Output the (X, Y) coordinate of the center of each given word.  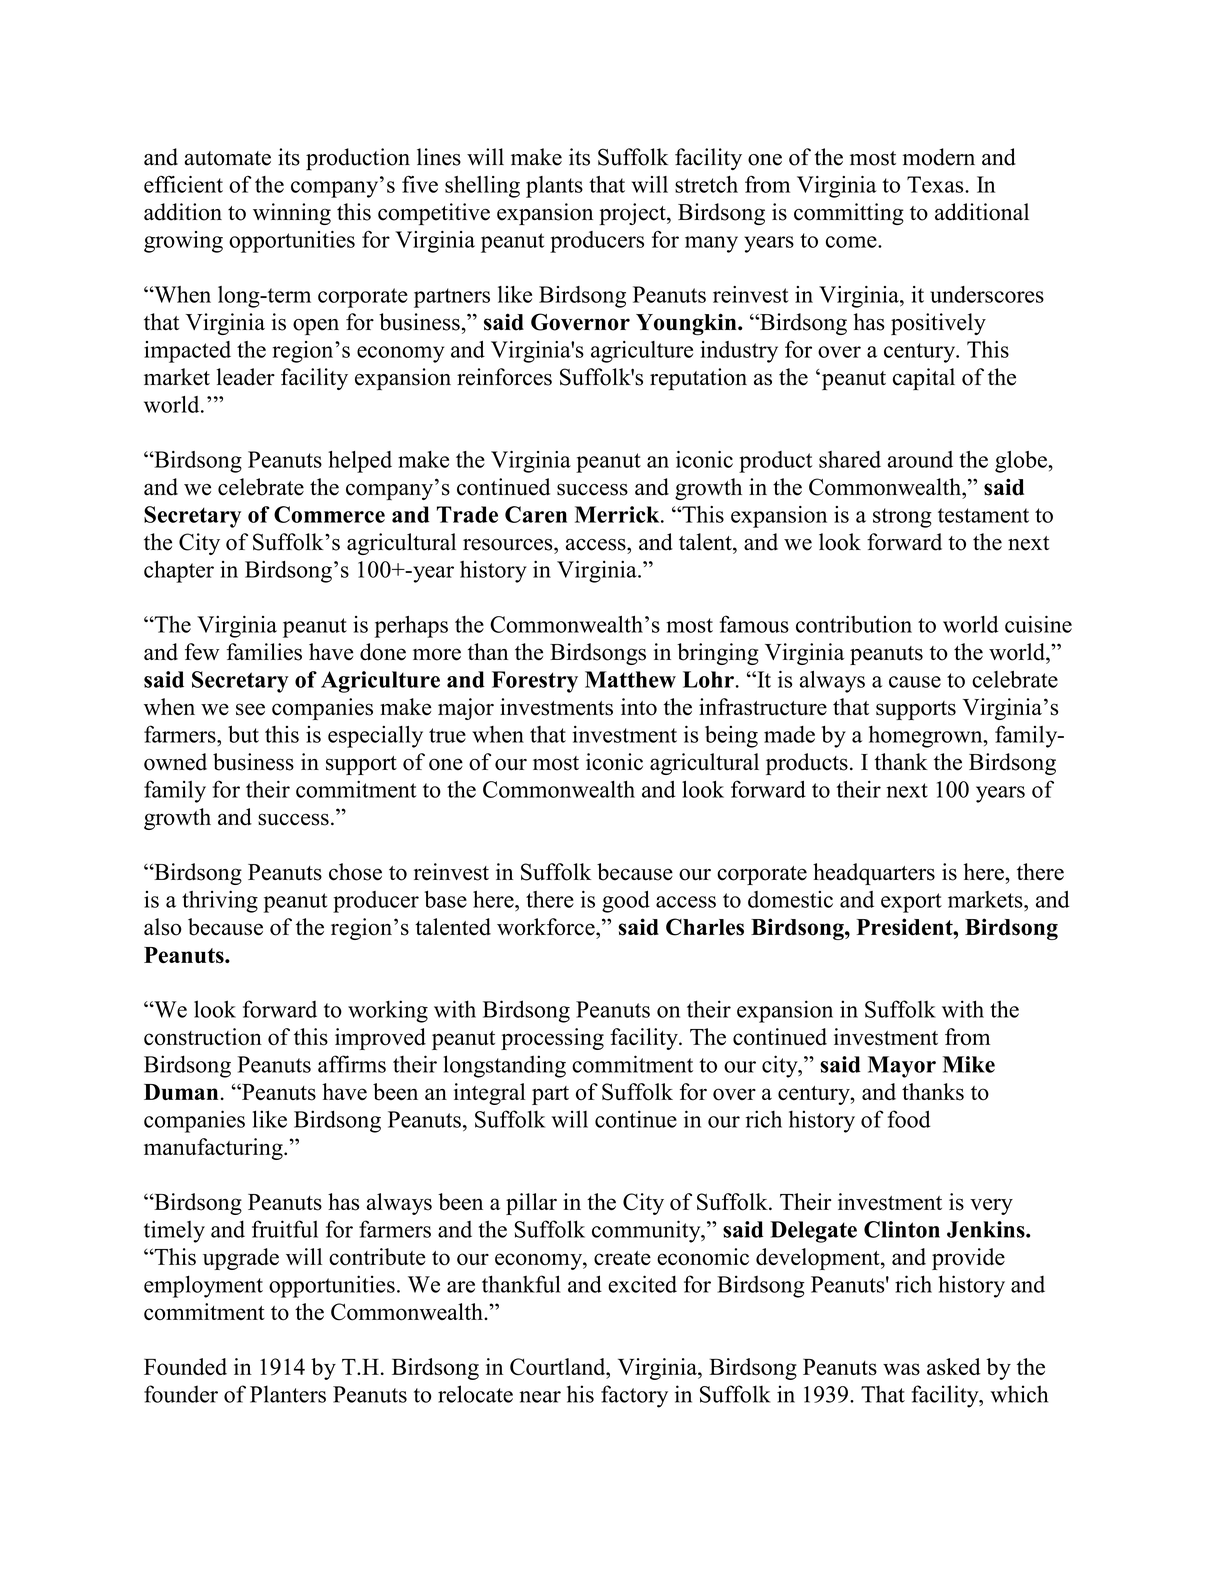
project (633, 214)
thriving (220, 901)
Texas (936, 184)
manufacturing (214, 1149)
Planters (288, 1394)
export (911, 903)
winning (292, 214)
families (264, 652)
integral (489, 1094)
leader (246, 377)
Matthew (630, 679)
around (920, 459)
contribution (854, 624)
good (626, 902)
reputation (698, 379)
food (909, 1119)
